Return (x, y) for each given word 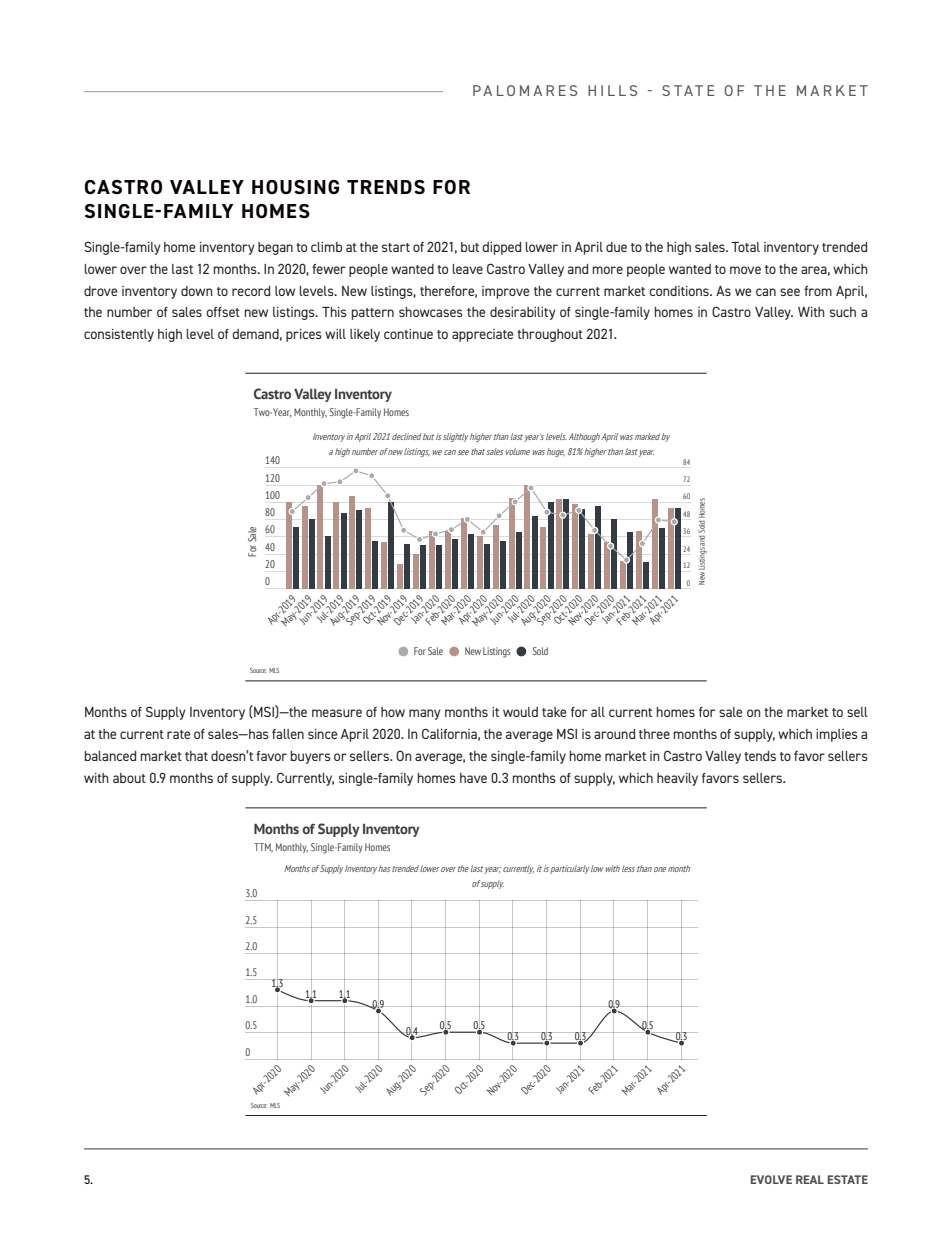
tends (760, 756)
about (129, 778)
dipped (501, 248)
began (275, 248)
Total (745, 247)
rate (178, 734)
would (520, 712)
